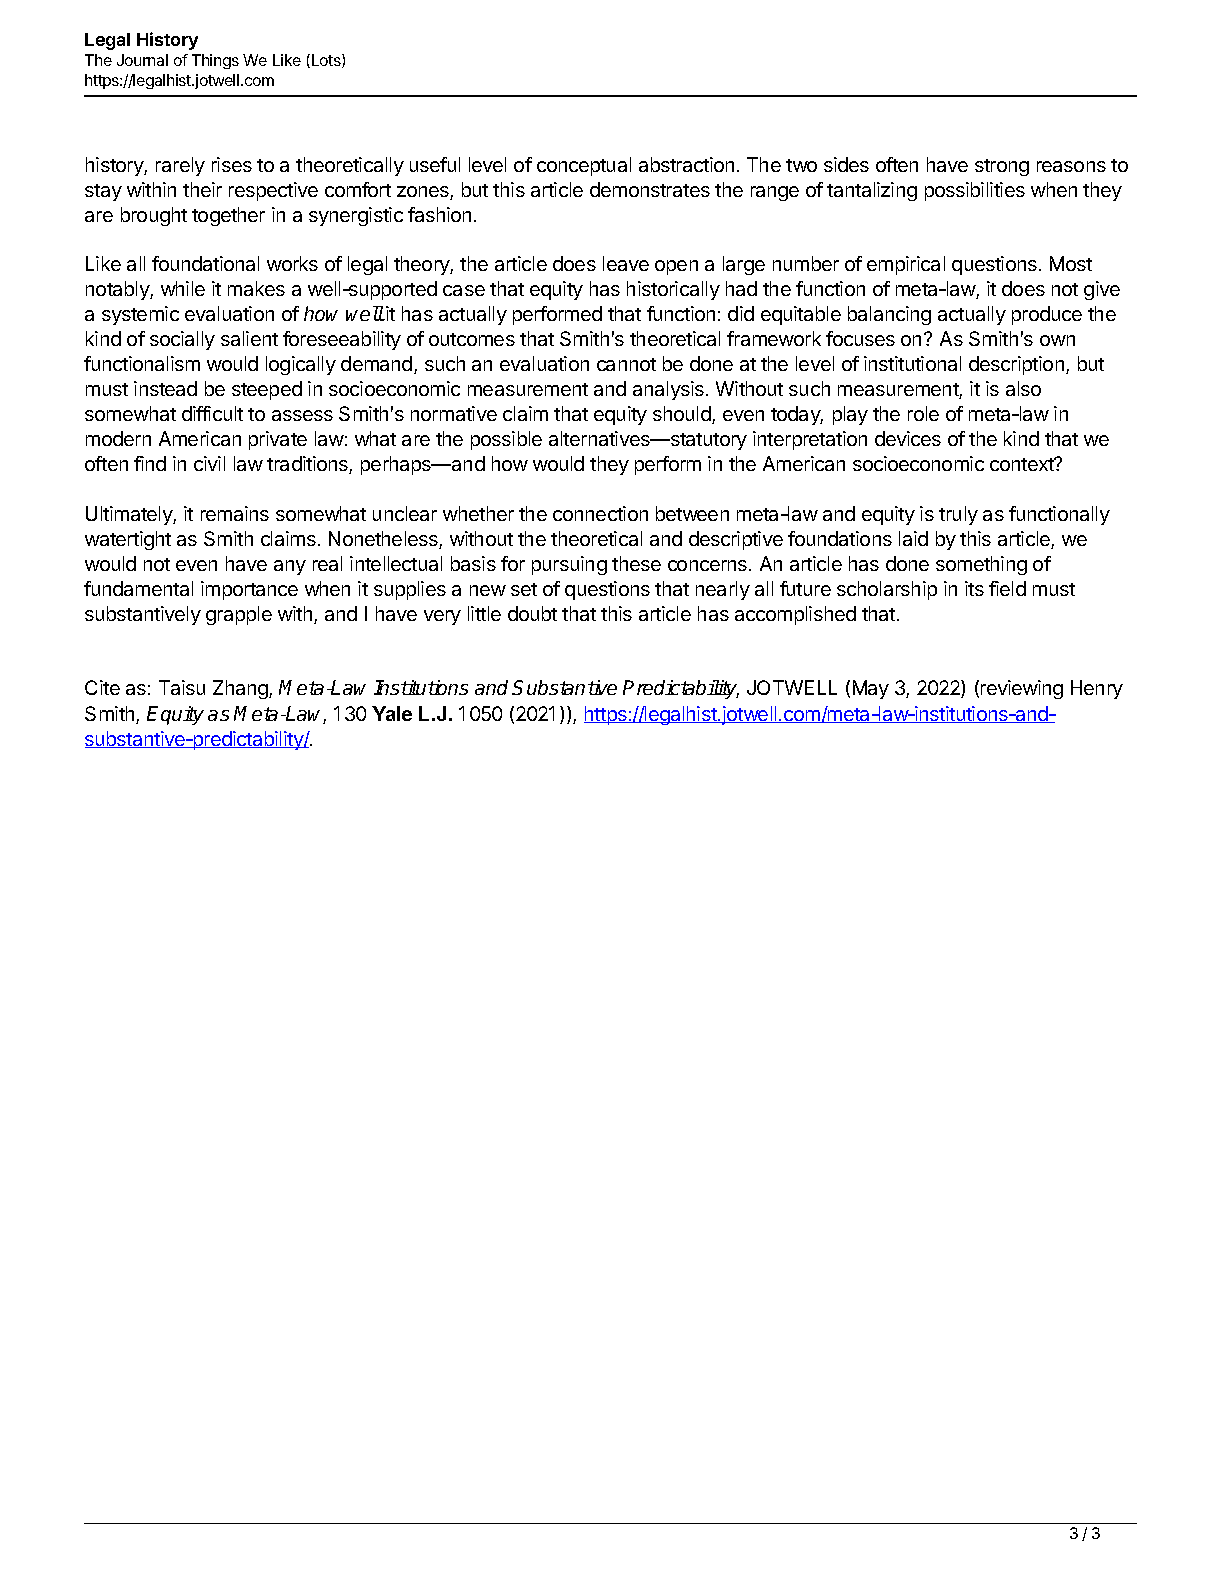  Describe the element at coordinates (1023, 388) in the screenshot. I see `also` at that location.
